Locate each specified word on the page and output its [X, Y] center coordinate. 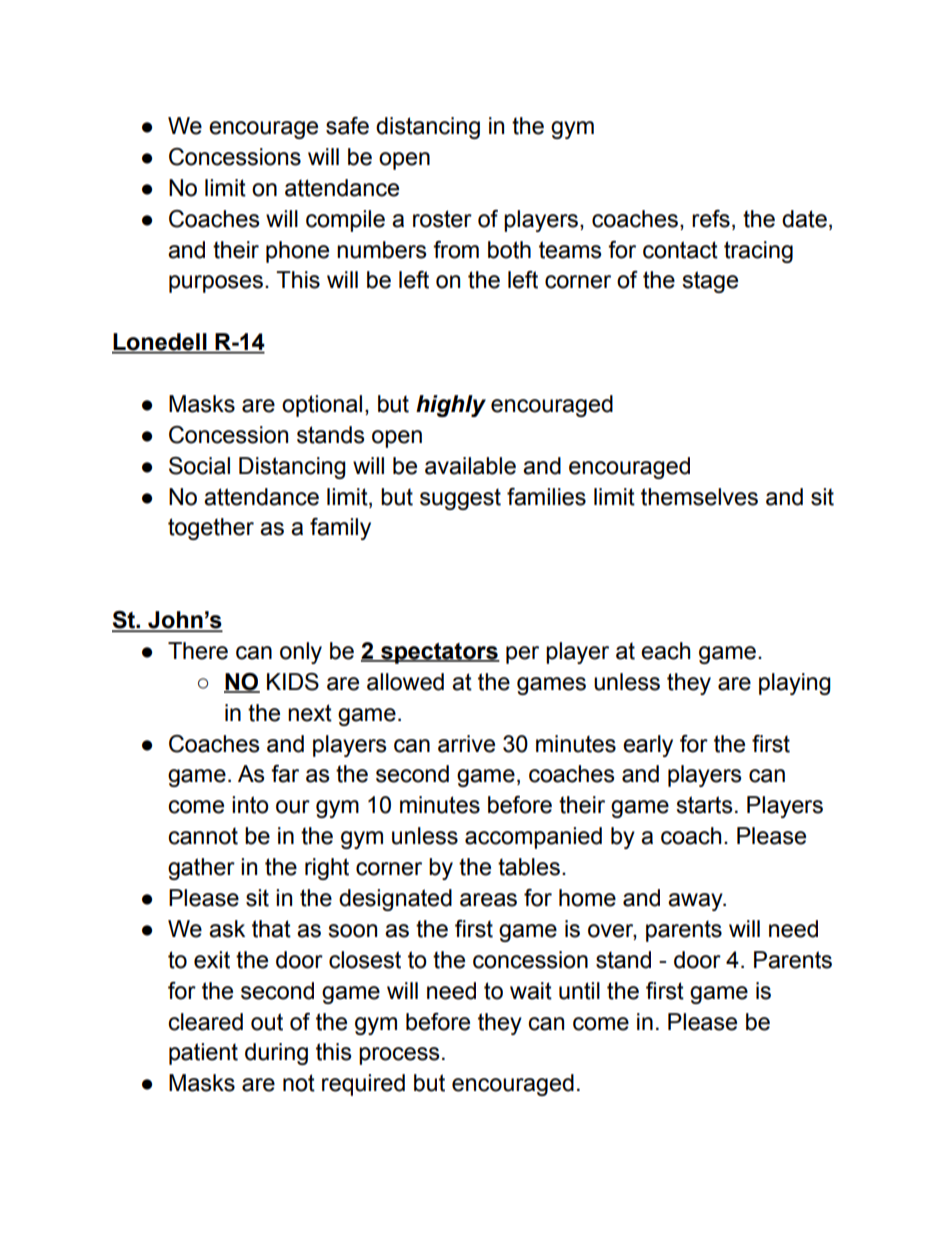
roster [442, 219]
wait [531, 991]
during [276, 1054]
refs [711, 219]
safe [347, 126]
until [579, 991]
